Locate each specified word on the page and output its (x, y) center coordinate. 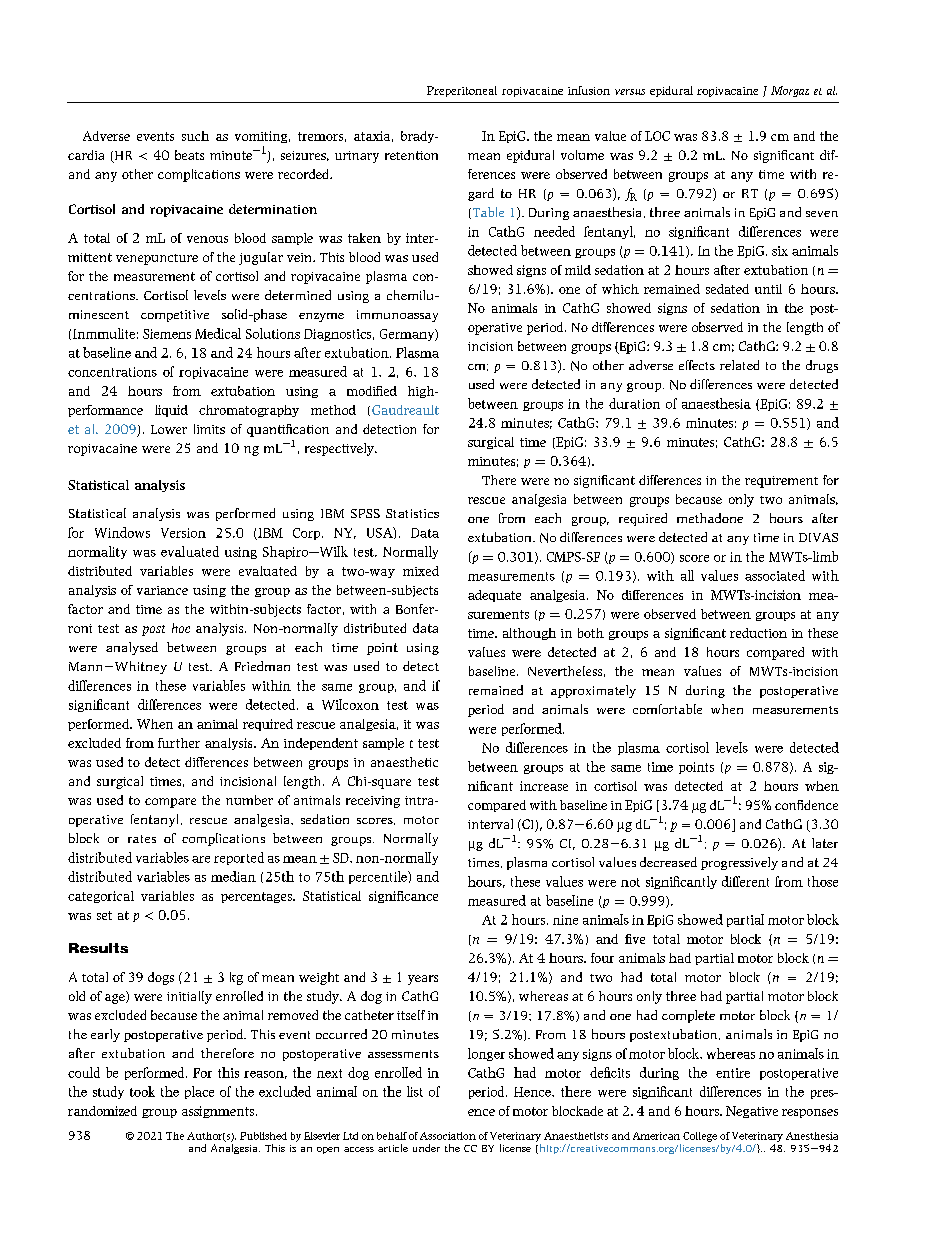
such (195, 136)
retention (411, 155)
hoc (181, 628)
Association (448, 1136)
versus (630, 92)
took (142, 1091)
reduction (758, 633)
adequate (494, 596)
